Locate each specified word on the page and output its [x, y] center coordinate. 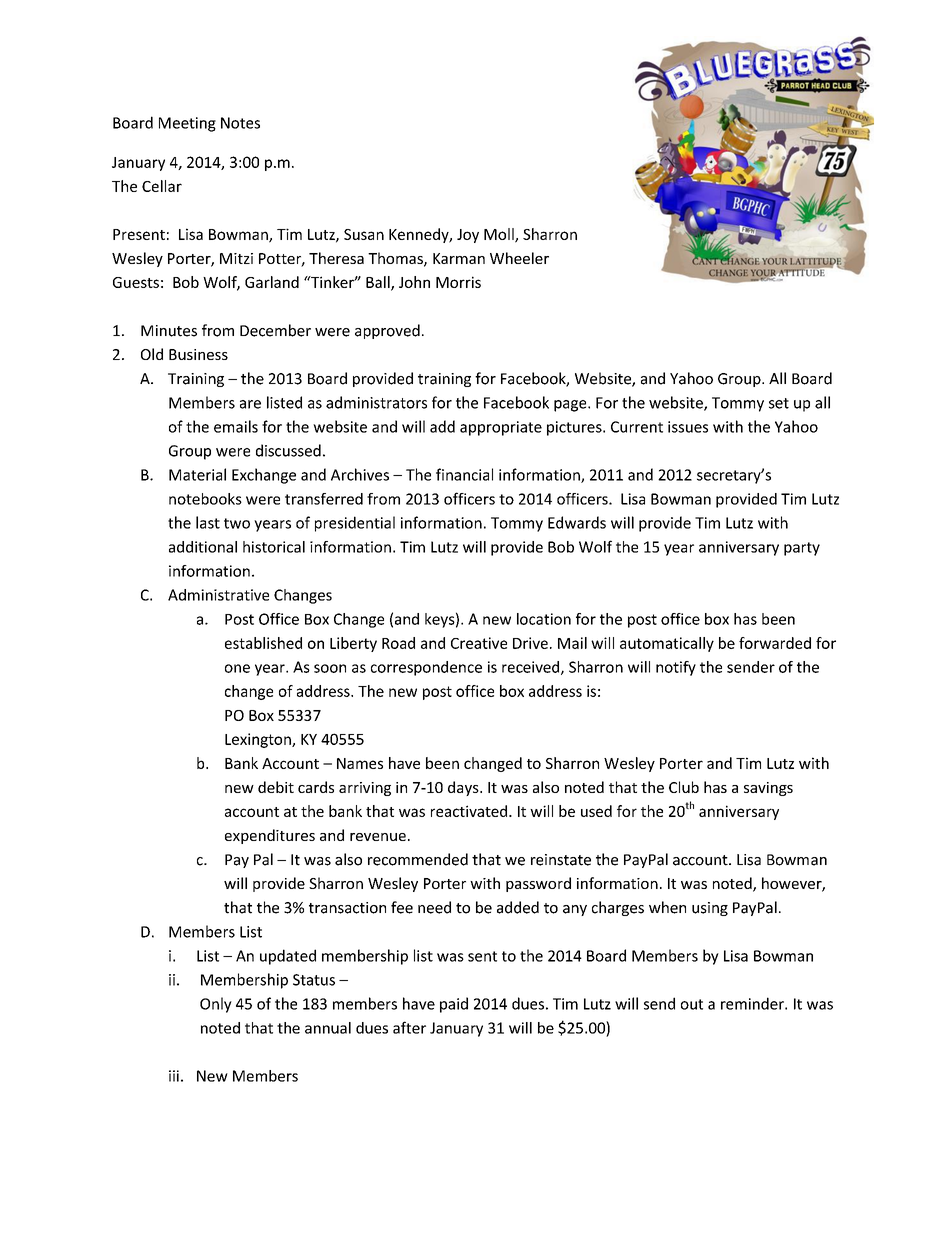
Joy [468, 236]
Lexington [259, 740]
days [464, 788]
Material [197, 474]
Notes [240, 123]
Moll [500, 235]
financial [464, 474]
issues [688, 427]
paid [454, 1005]
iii [174, 1076]
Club [684, 787]
